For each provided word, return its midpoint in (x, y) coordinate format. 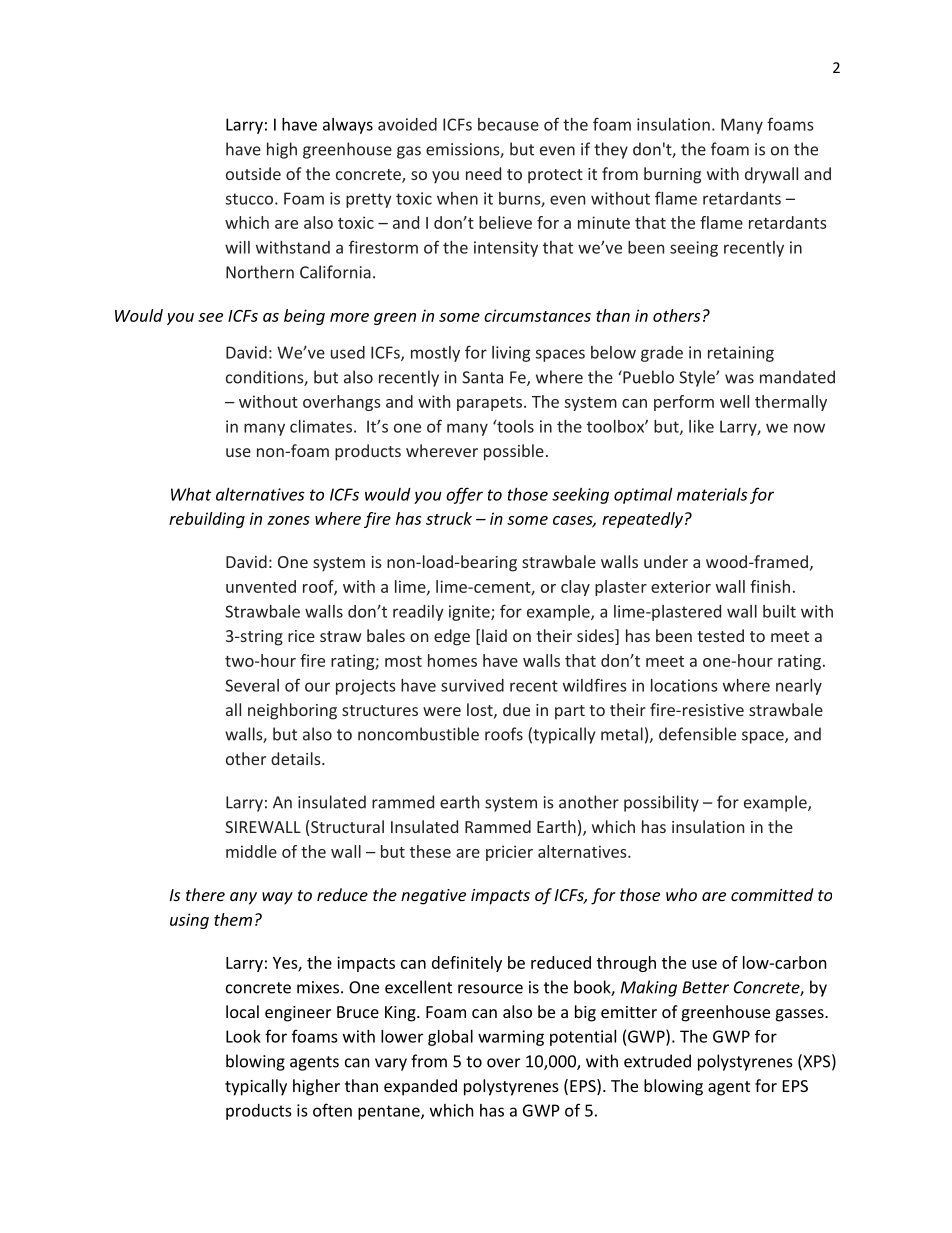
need (483, 173)
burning (672, 175)
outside (253, 173)
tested (720, 635)
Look (243, 1036)
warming (511, 1038)
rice (301, 636)
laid (494, 635)
